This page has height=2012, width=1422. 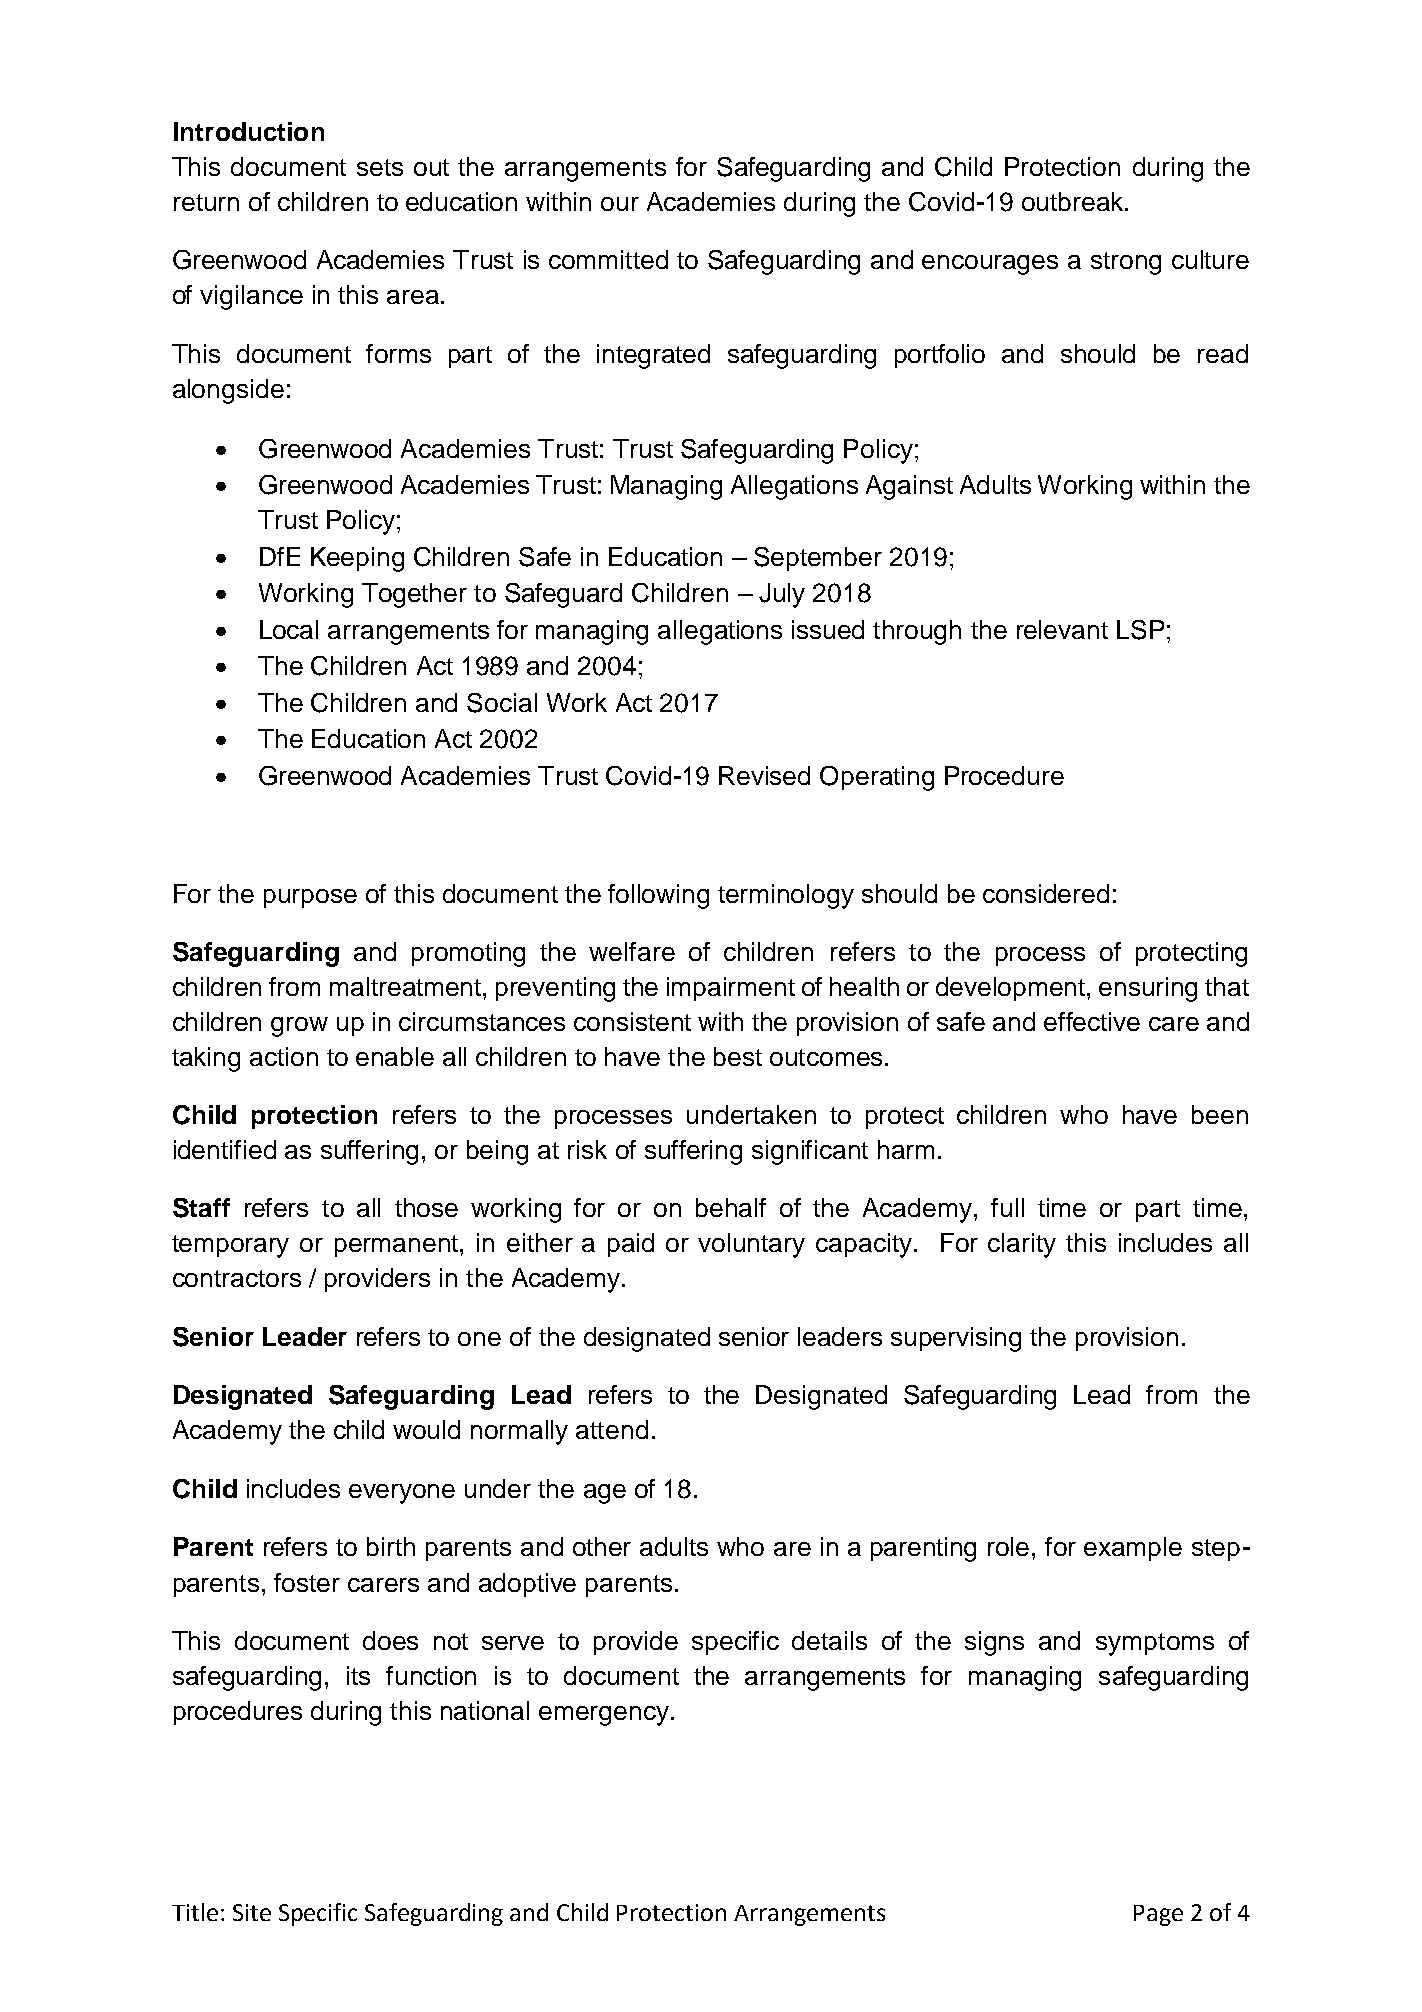 What do you see at coordinates (1022, 1245) in the page?
I see `clarity` at bounding box center [1022, 1245].
